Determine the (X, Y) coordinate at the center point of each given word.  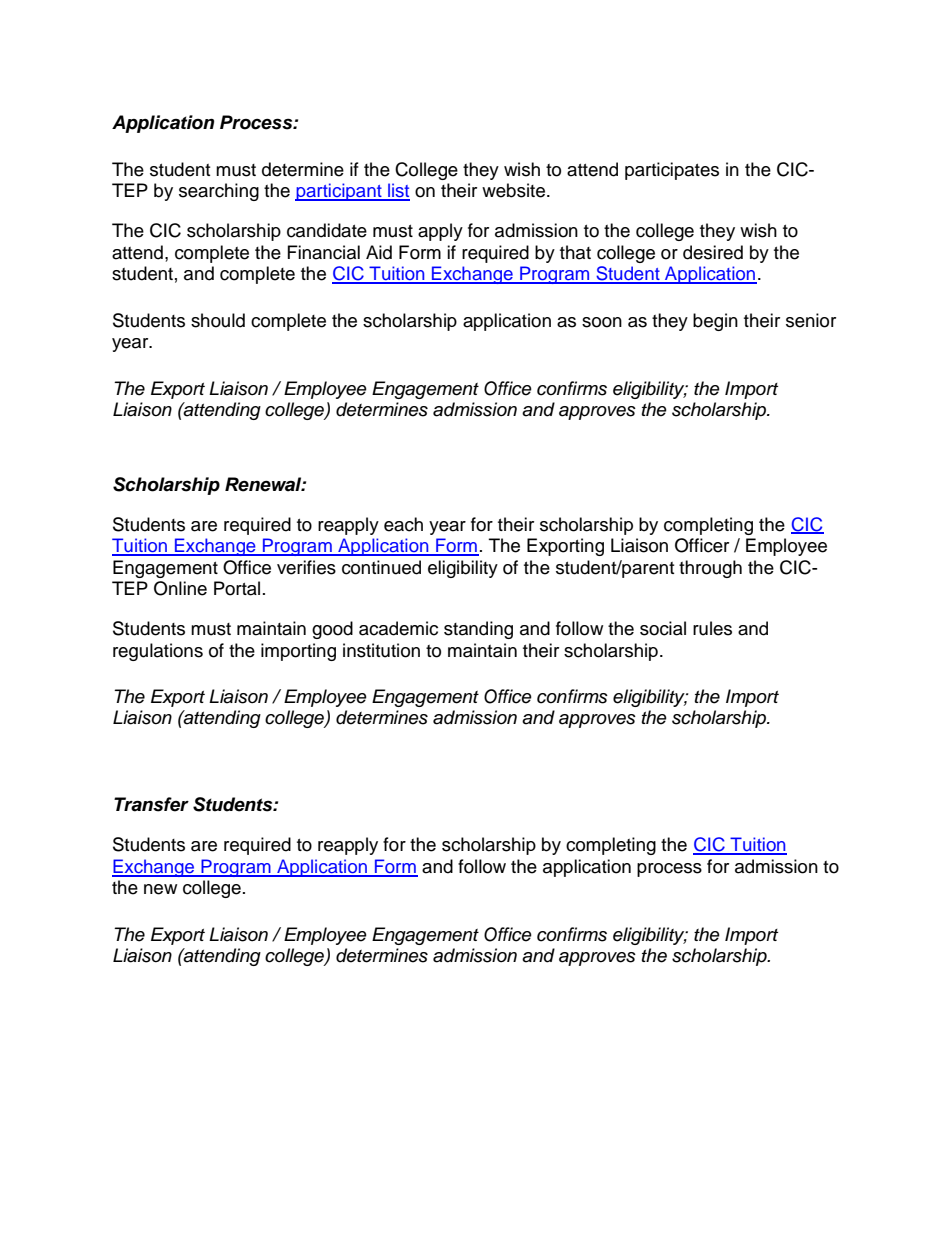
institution (381, 650)
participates (672, 171)
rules (712, 628)
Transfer (151, 804)
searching (219, 192)
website (513, 190)
